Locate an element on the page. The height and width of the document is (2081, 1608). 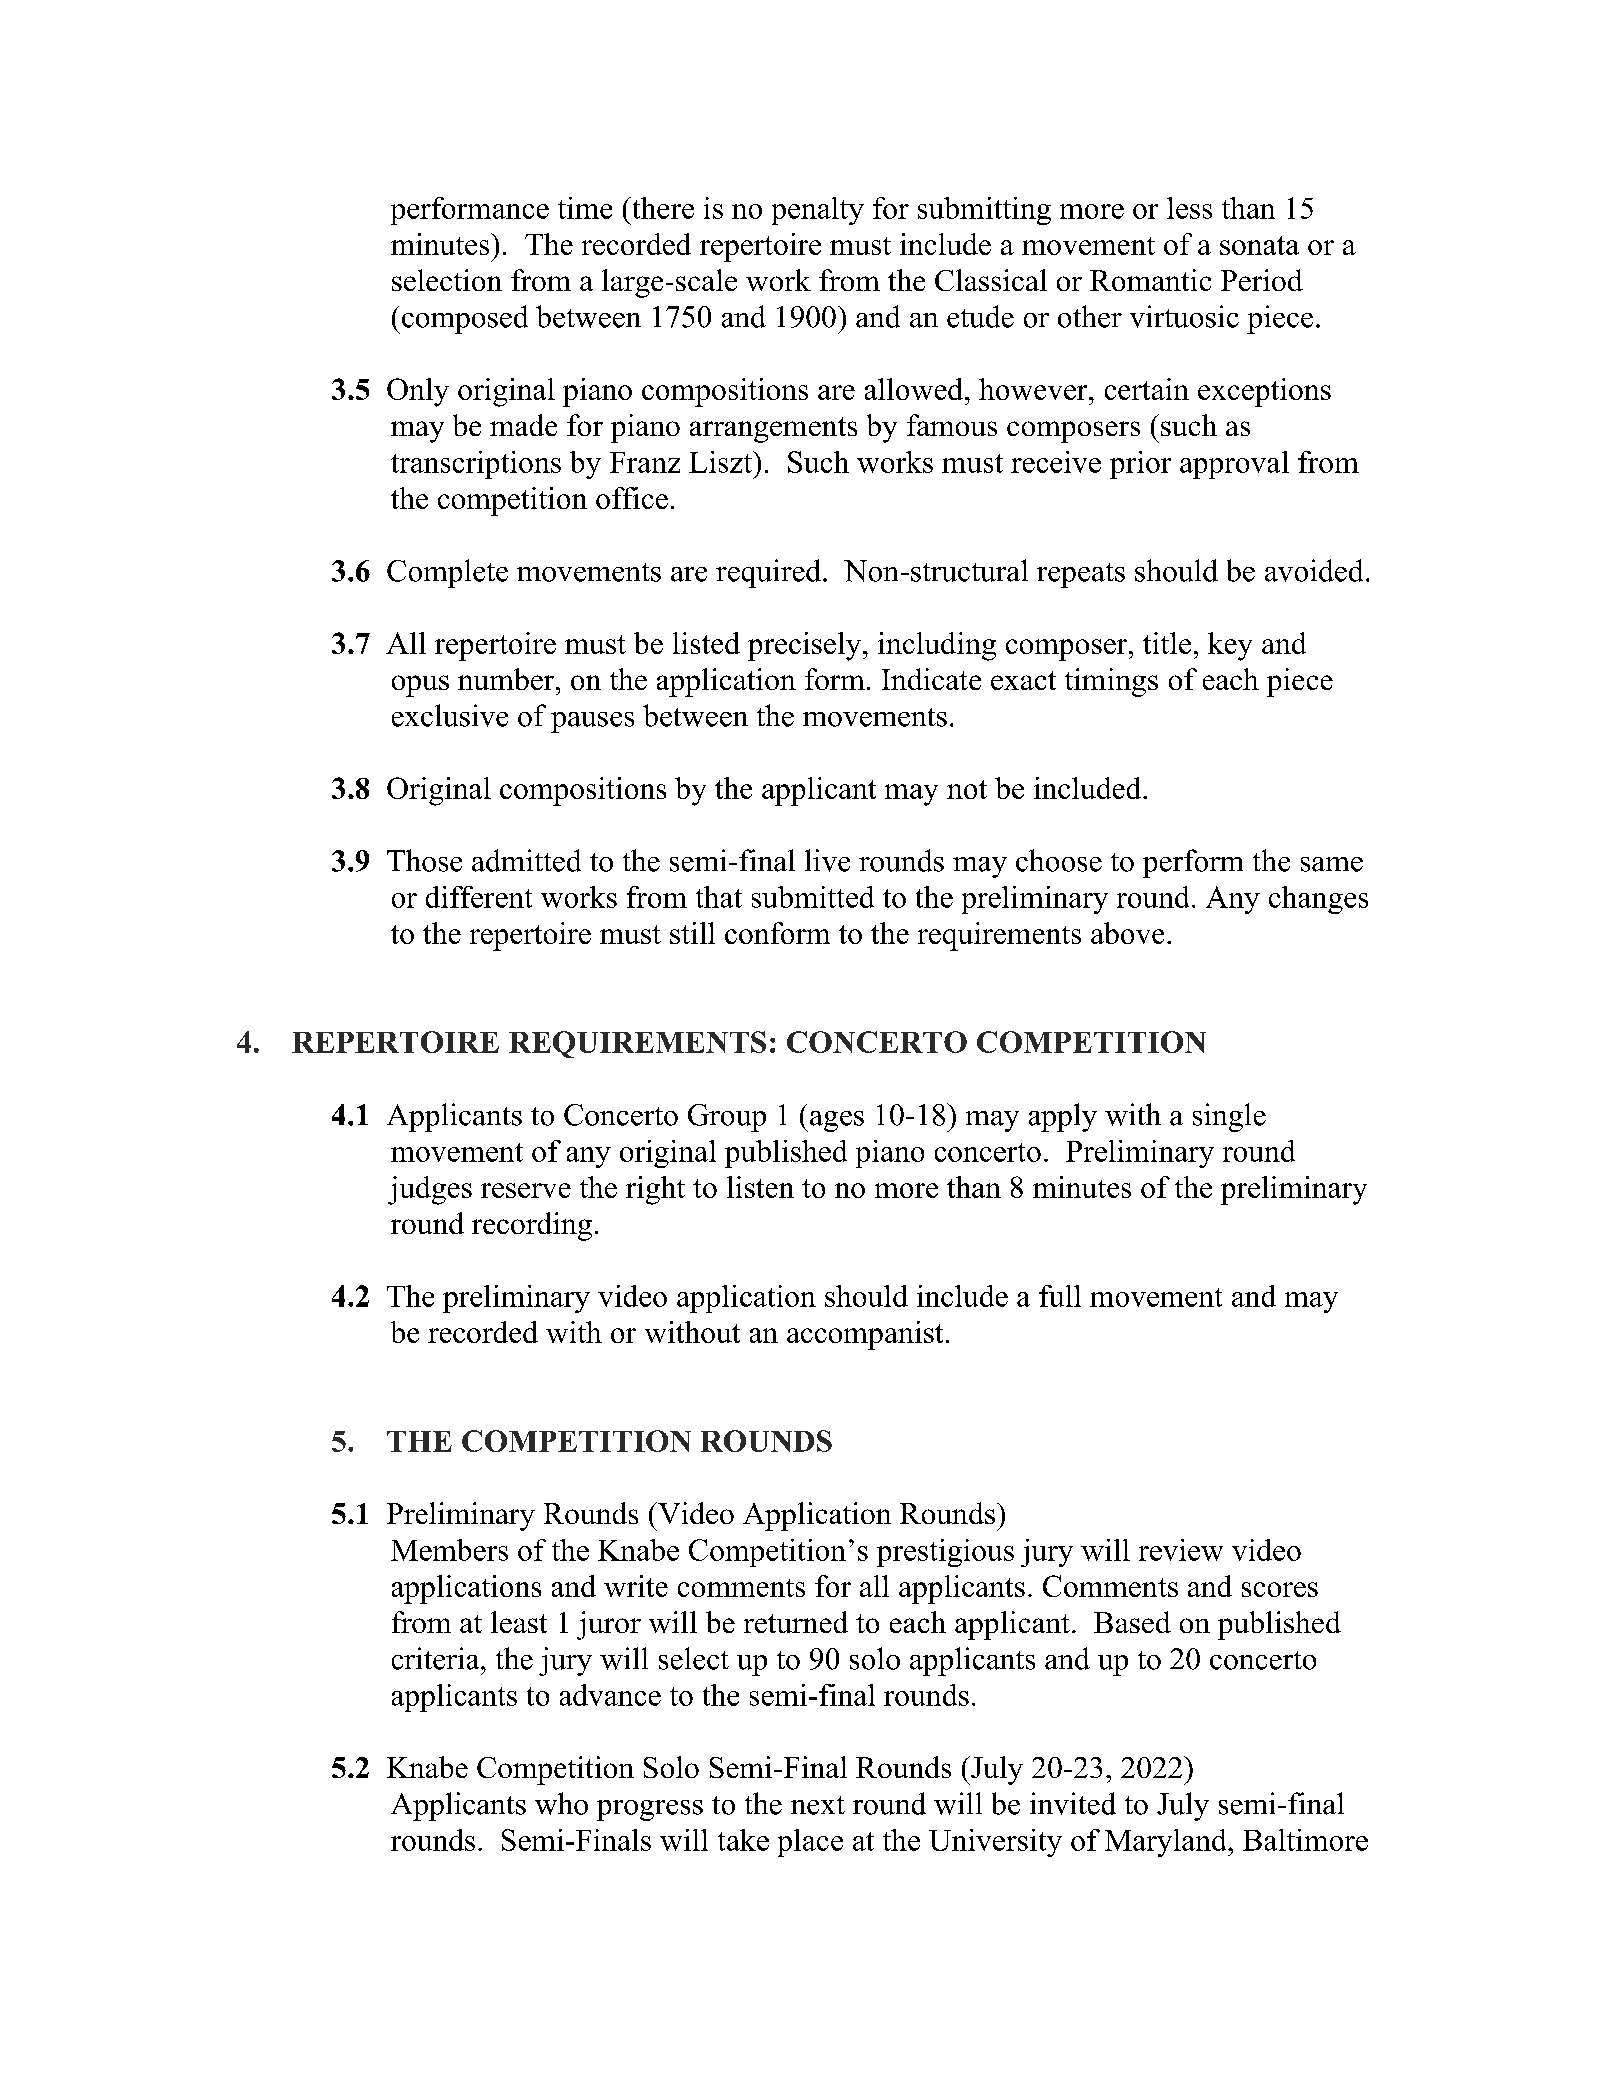
Maryland is located at coordinates (1167, 1843).
